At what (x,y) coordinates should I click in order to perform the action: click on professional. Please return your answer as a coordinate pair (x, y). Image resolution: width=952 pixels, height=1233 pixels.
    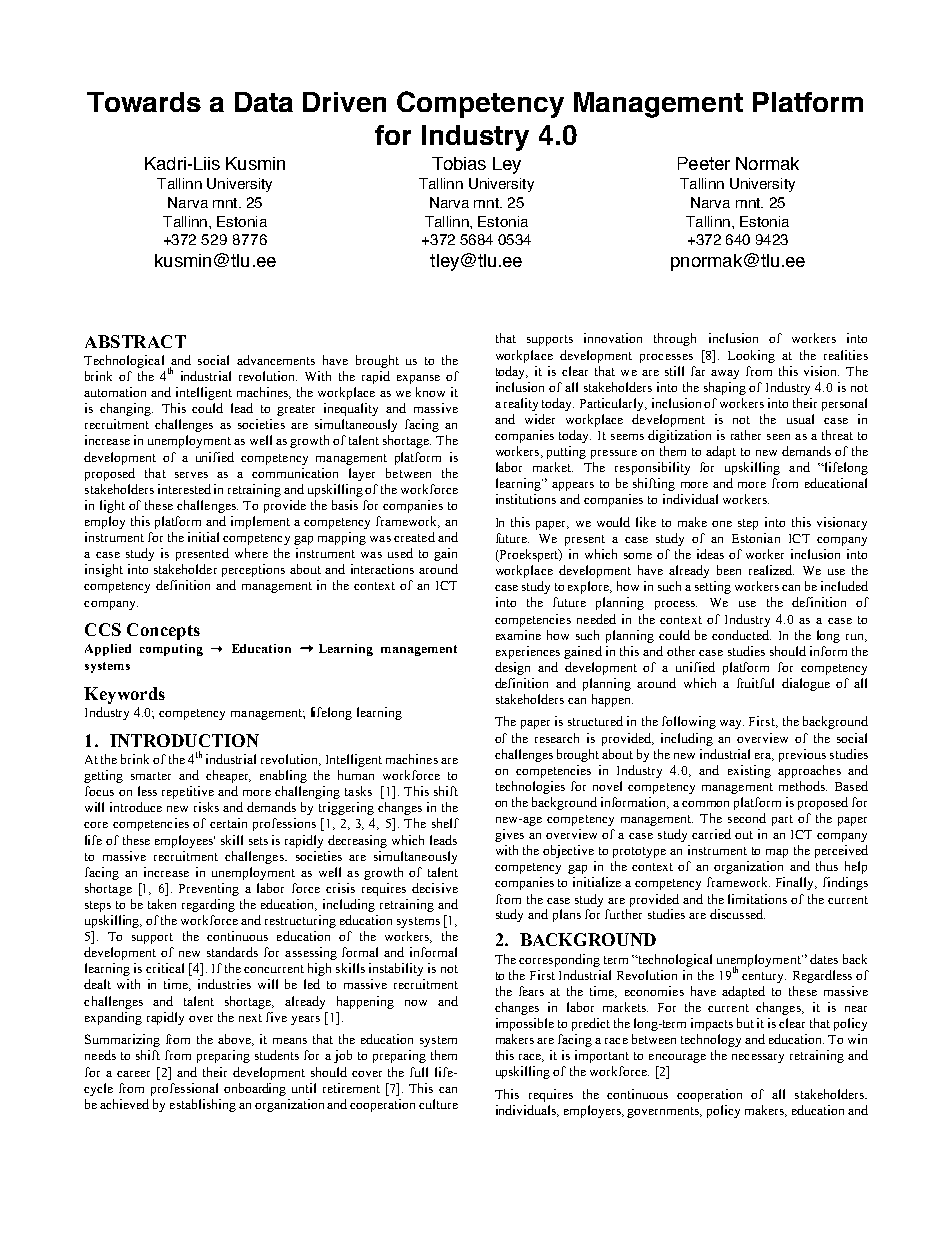
    Looking at the image, I should click on (184, 1089).
